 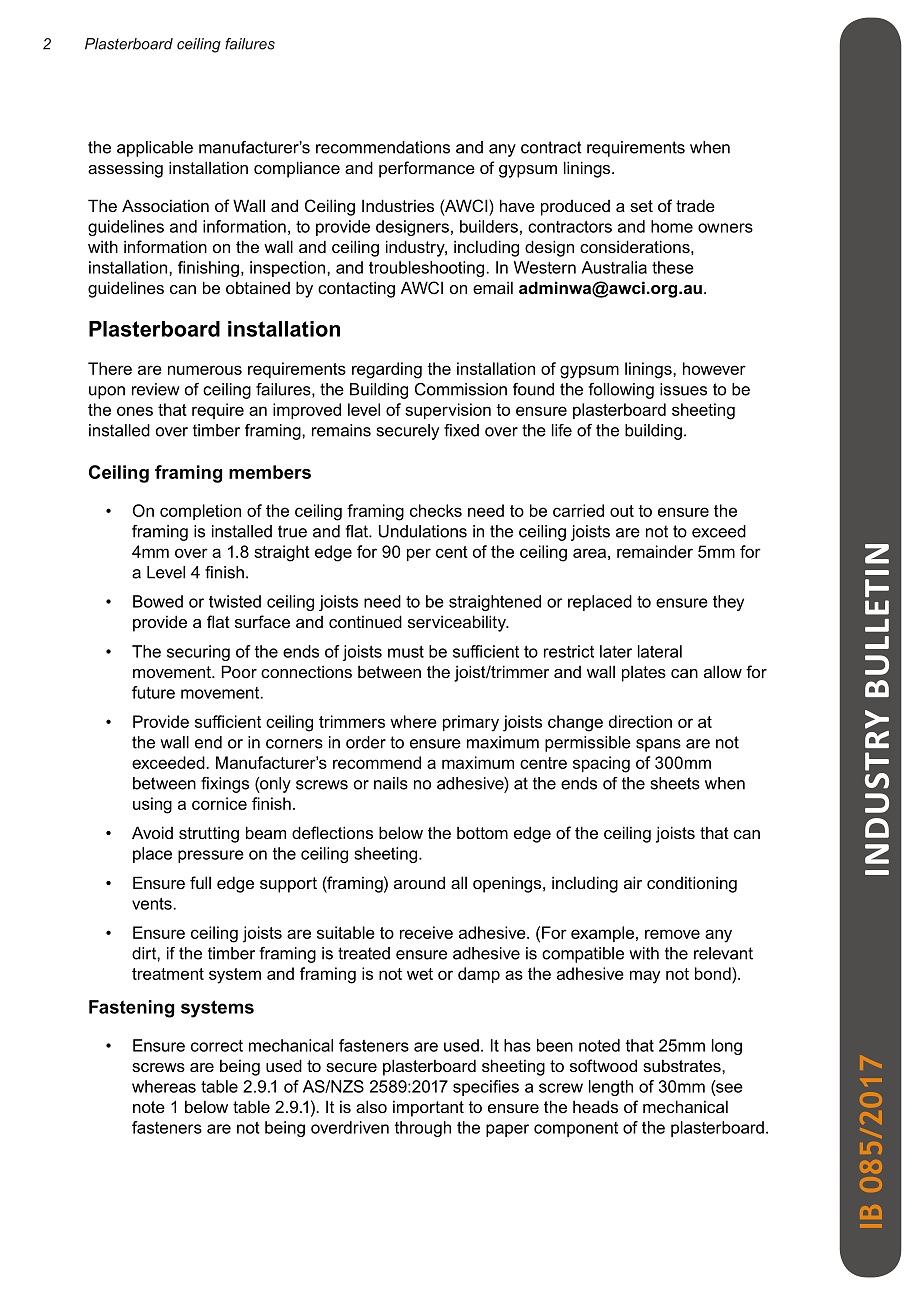 What do you see at coordinates (198, 653) in the document?
I see `securing` at bounding box center [198, 653].
